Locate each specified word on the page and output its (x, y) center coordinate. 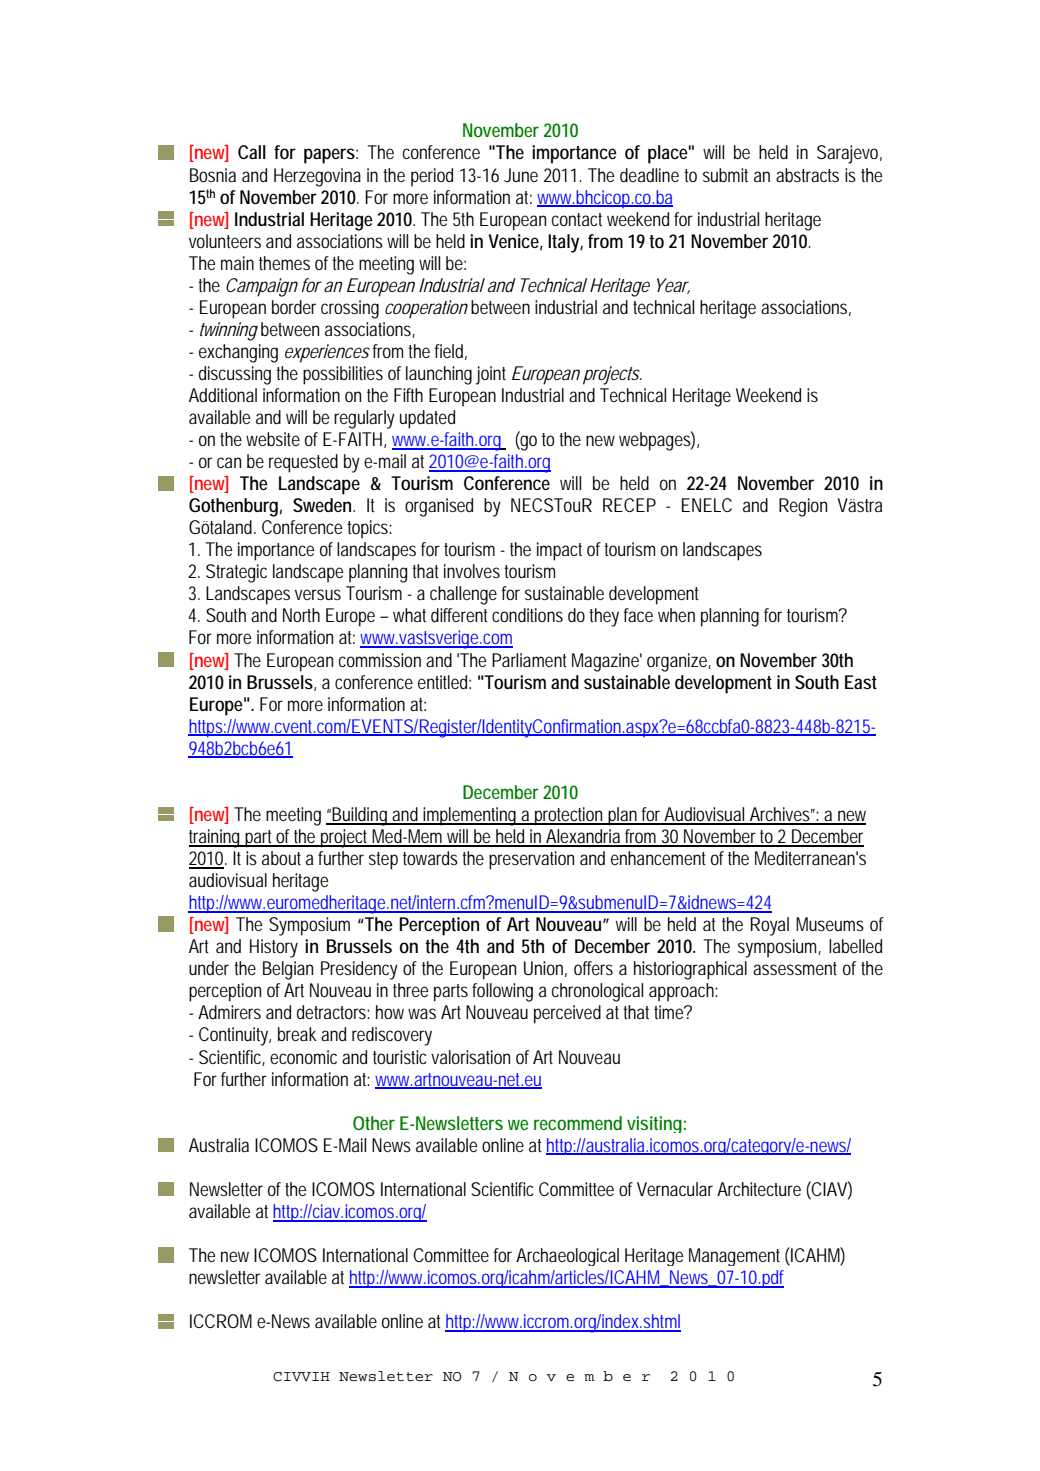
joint (491, 375)
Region (803, 507)
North (301, 615)
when (676, 615)
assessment (795, 968)
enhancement (658, 858)
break (297, 1034)
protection (570, 816)
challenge (463, 595)
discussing (235, 375)
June (521, 175)
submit (725, 175)
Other (374, 1123)
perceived (567, 1014)
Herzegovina (317, 177)
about (281, 858)
